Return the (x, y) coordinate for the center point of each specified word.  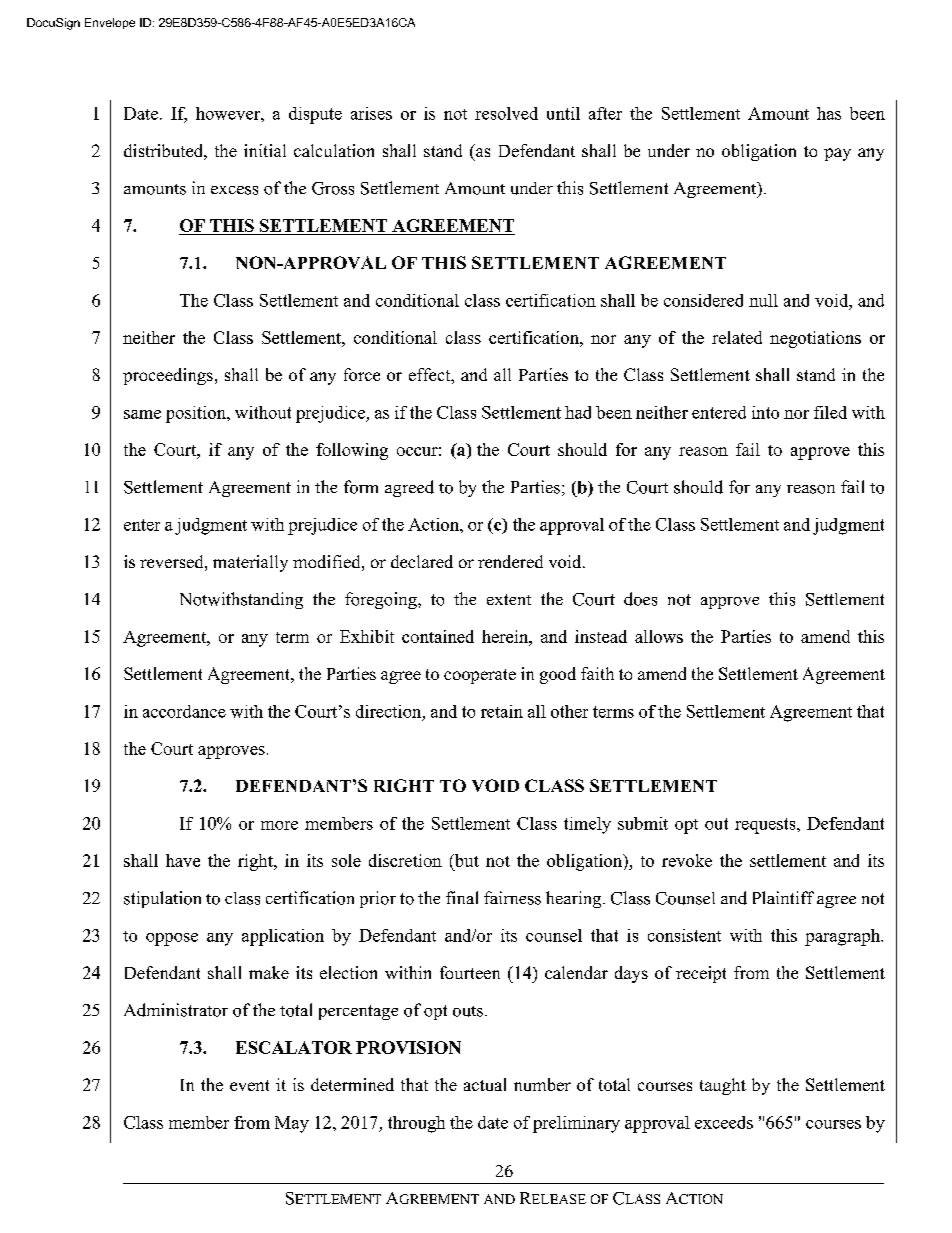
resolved (506, 113)
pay (837, 154)
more (279, 825)
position (197, 414)
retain (502, 711)
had (578, 412)
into (765, 412)
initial (265, 150)
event (249, 1085)
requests (766, 826)
